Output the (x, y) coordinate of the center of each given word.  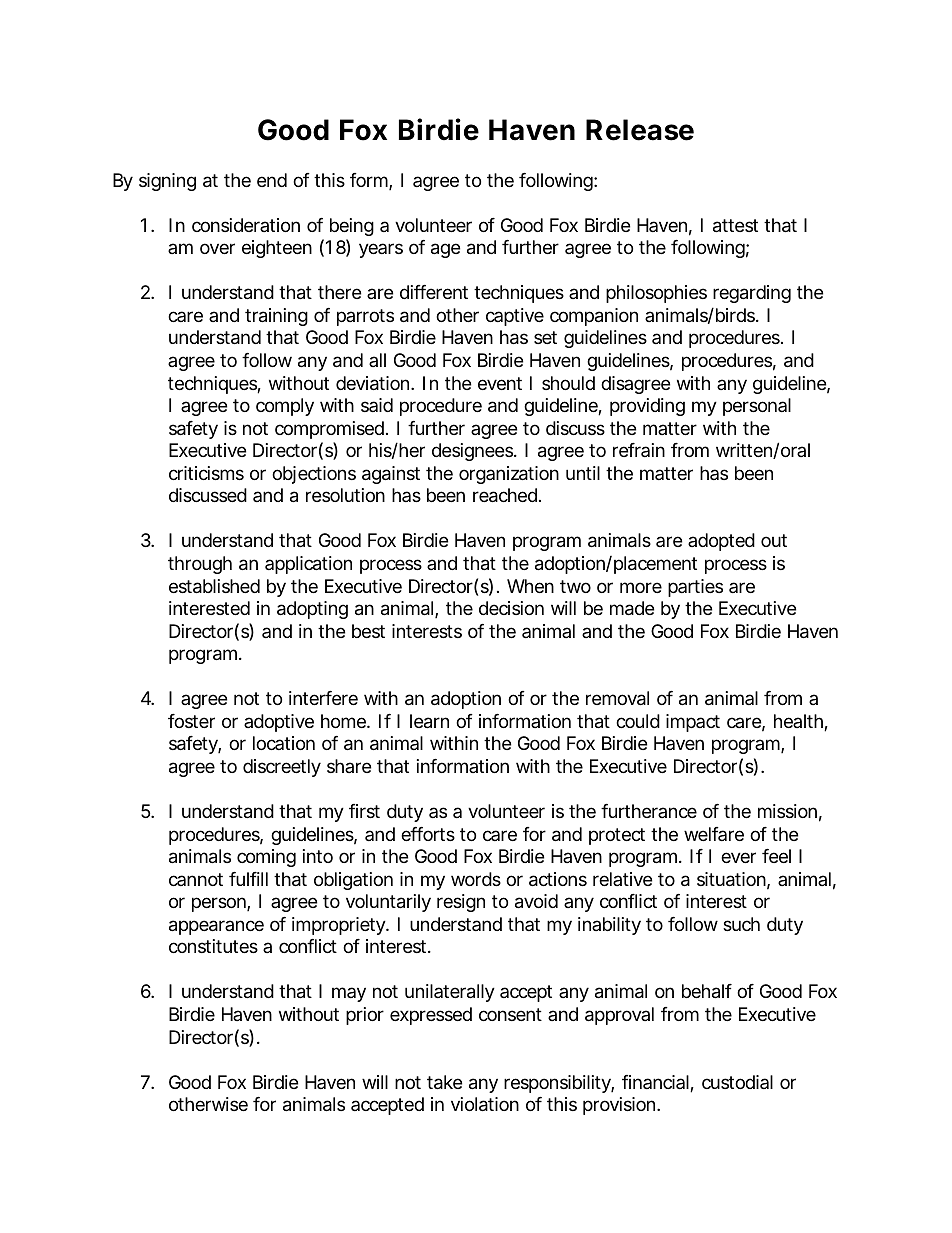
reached (507, 495)
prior (365, 1016)
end (272, 180)
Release (640, 130)
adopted (721, 542)
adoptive (279, 723)
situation (733, 880)
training (276, 317)
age (445, 250)
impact (693, 723)
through (200, 565)
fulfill (248, 879)
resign (461, 903)
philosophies (656, 294)
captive (515, 317)
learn (429, 721)
